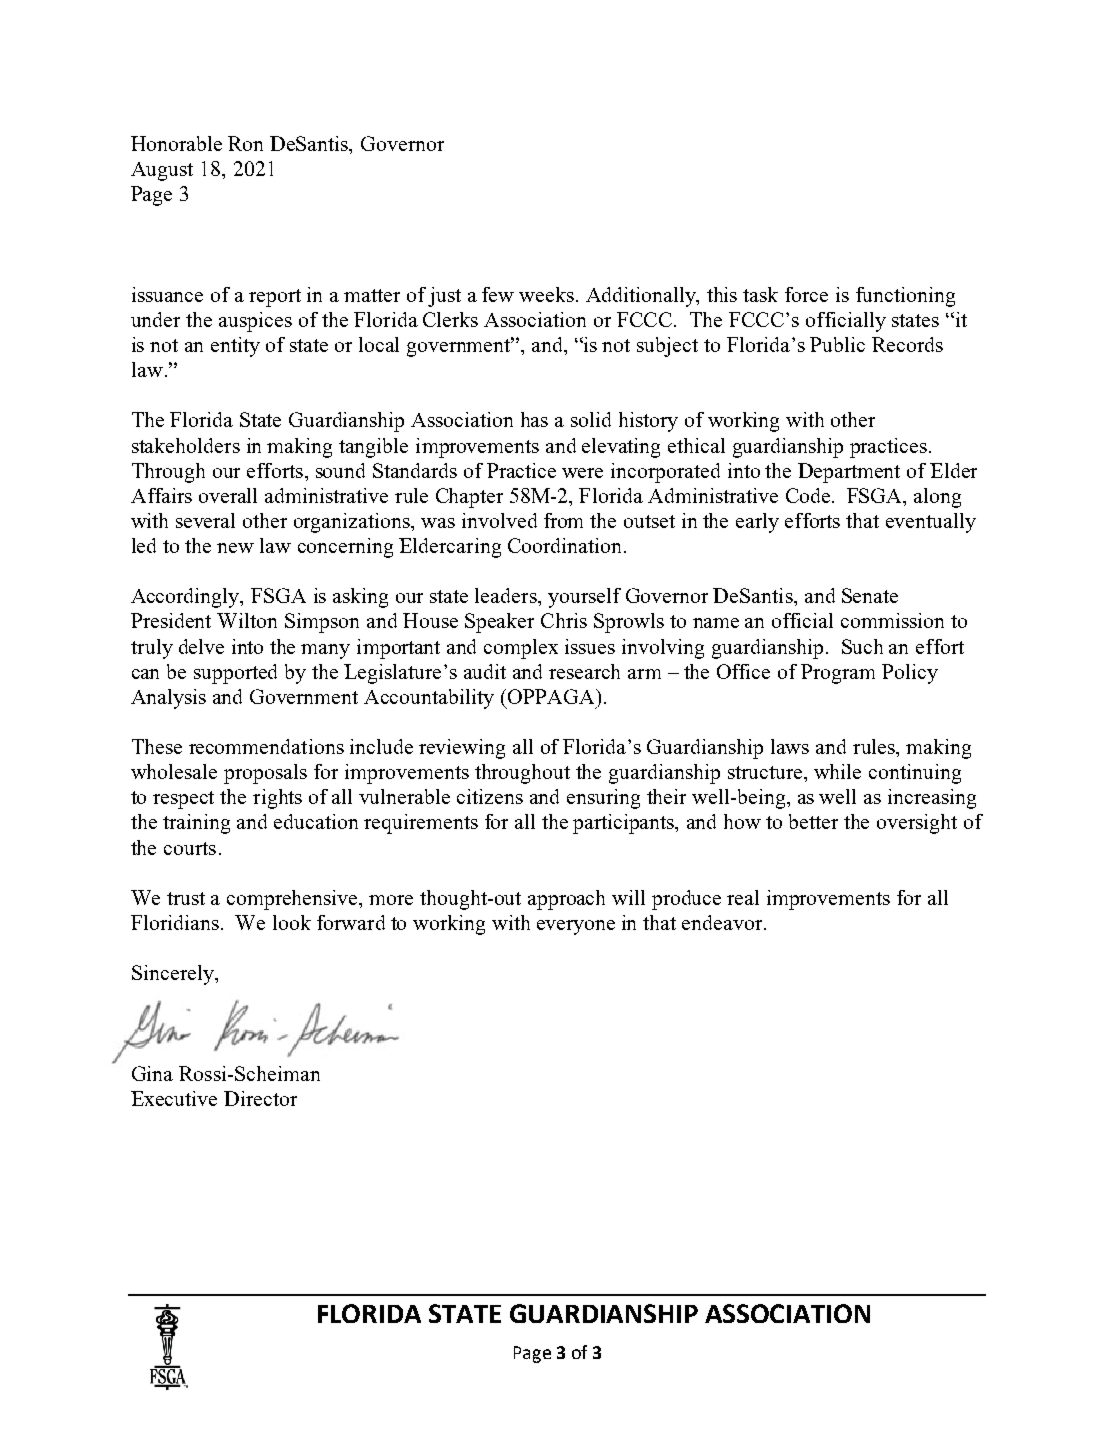  I want to click on everyone, so click(576, 927).
